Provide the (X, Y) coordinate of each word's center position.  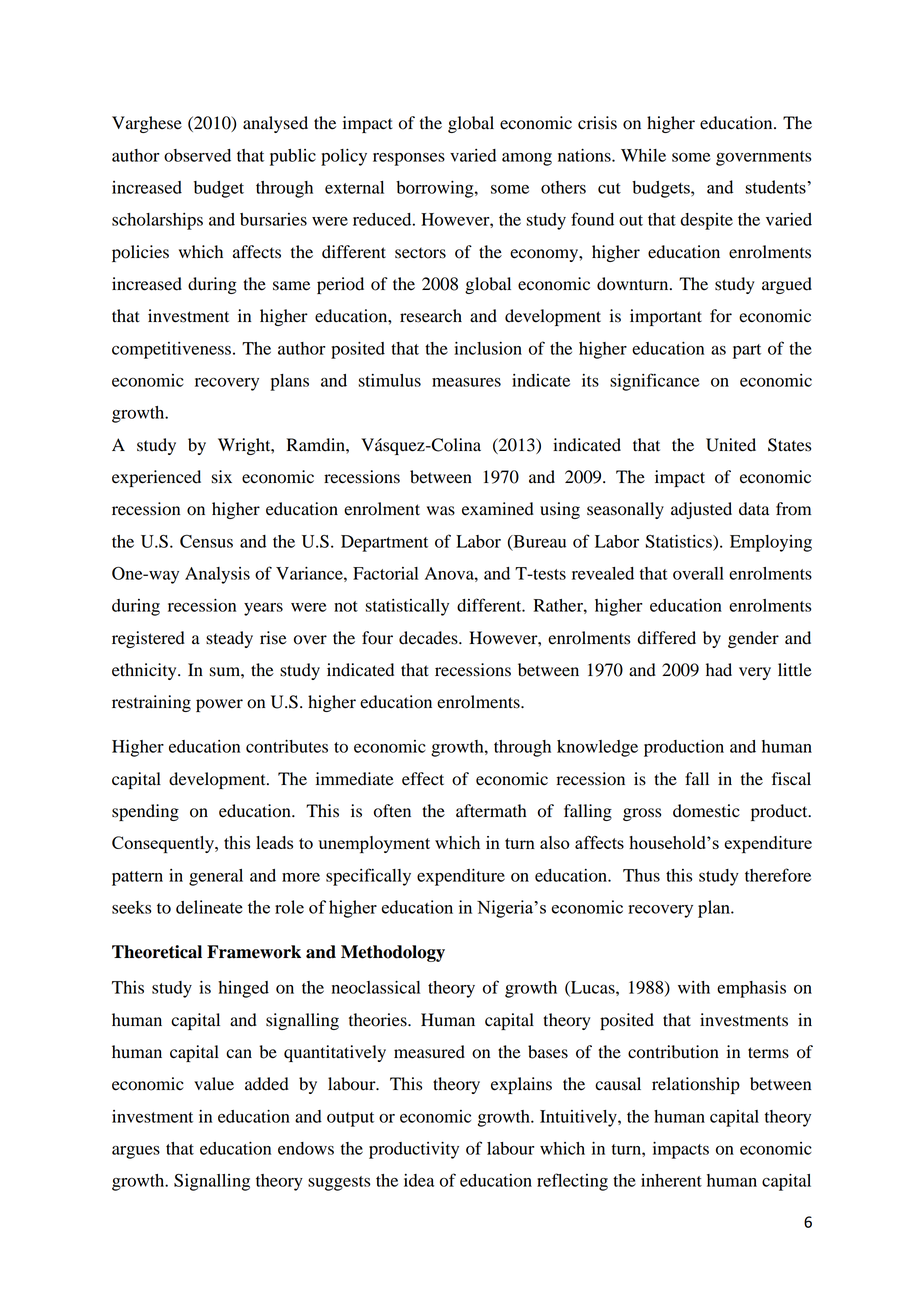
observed (197, 155)
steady (229, 639)
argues (136, 1152)
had (719, 670)
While (643, 155)
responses (409, 159)
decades (429, 638)
